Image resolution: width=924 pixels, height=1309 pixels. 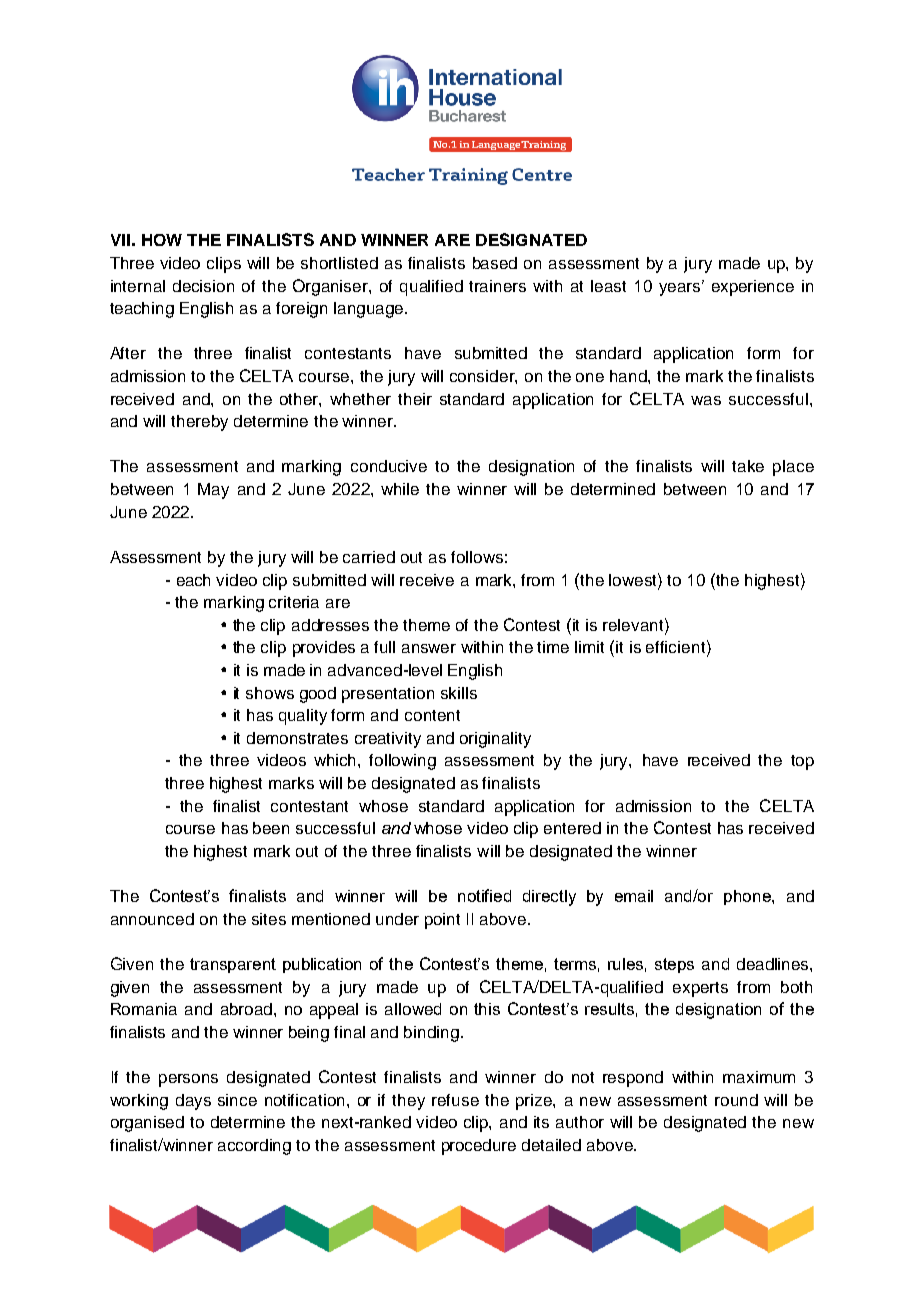 What do you see at coordinates (213, 491) in the screenshot?
I see `May` at bounding box center [213, 491].
